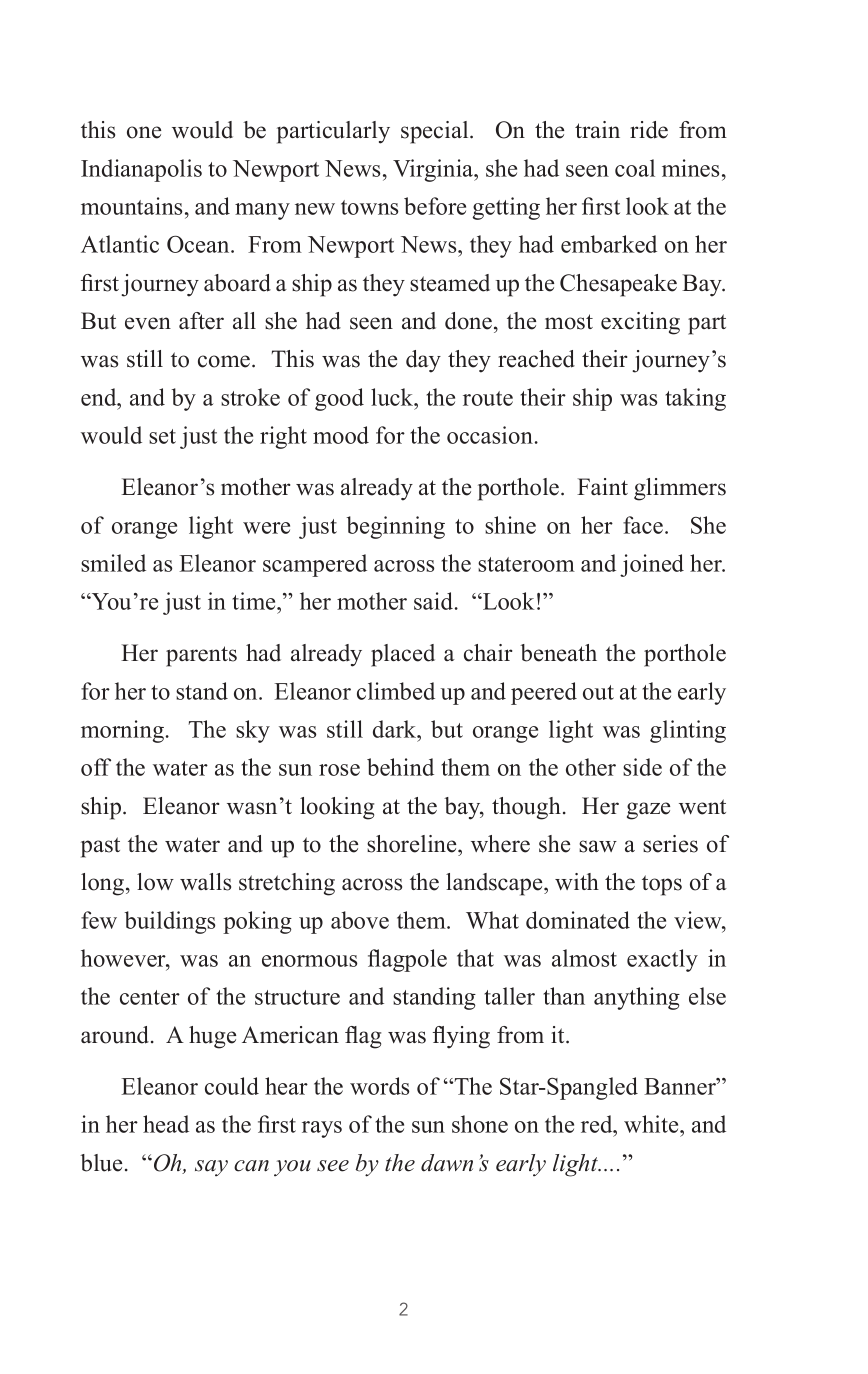  I want to click on above, so click(360, 920).
